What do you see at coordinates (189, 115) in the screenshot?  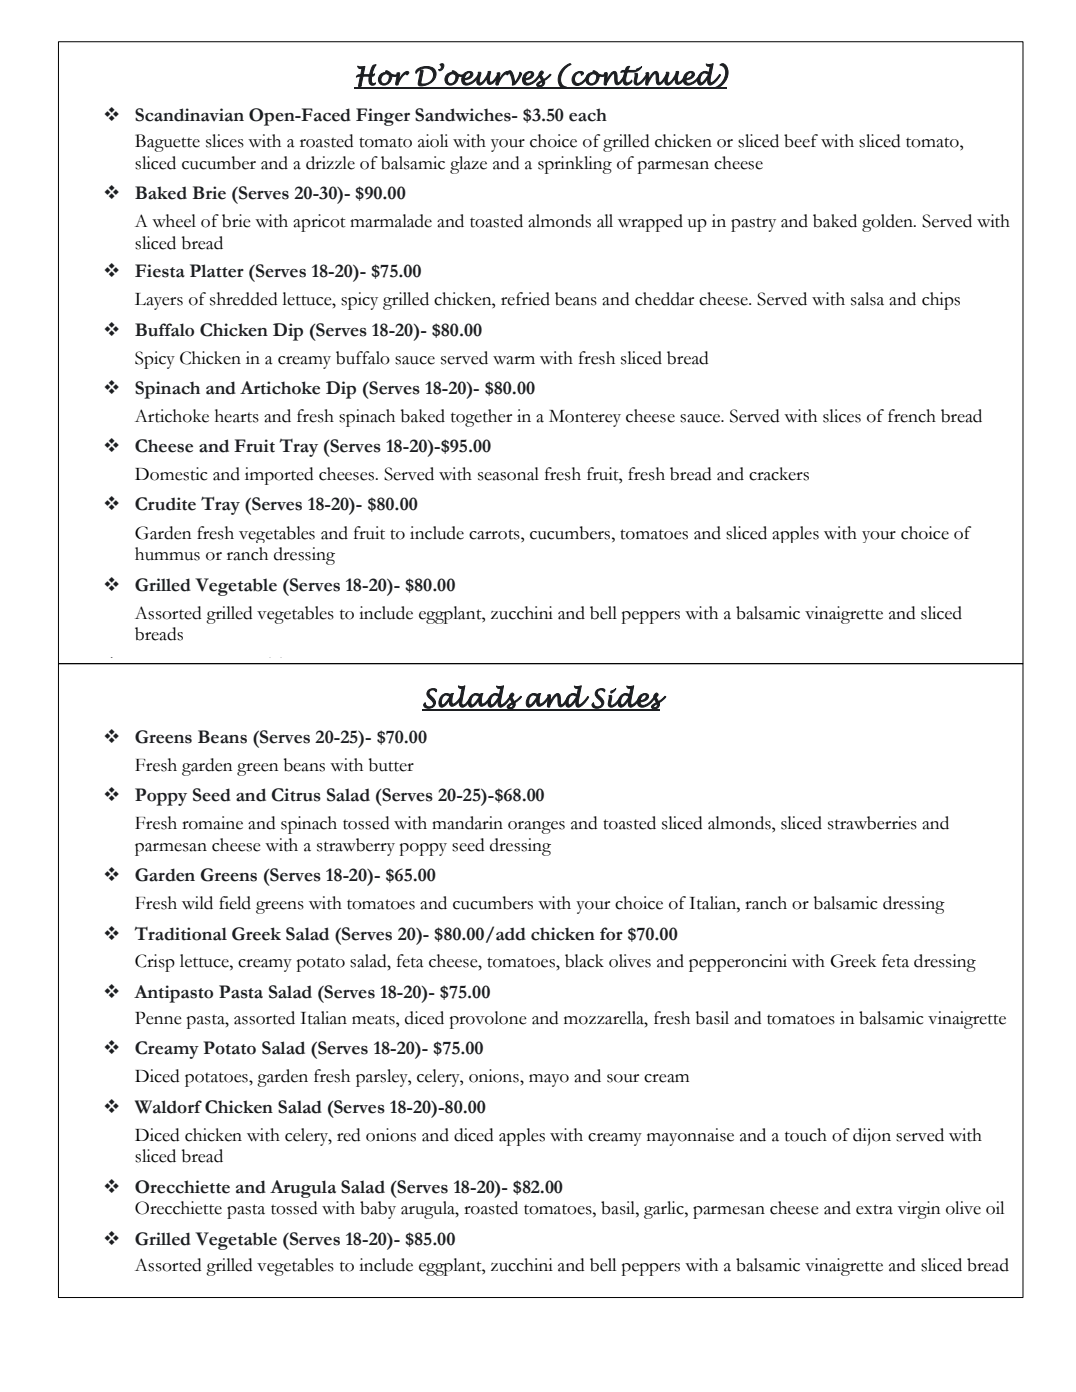 I see `Scandinavian` at bounding box center [189, 115].
